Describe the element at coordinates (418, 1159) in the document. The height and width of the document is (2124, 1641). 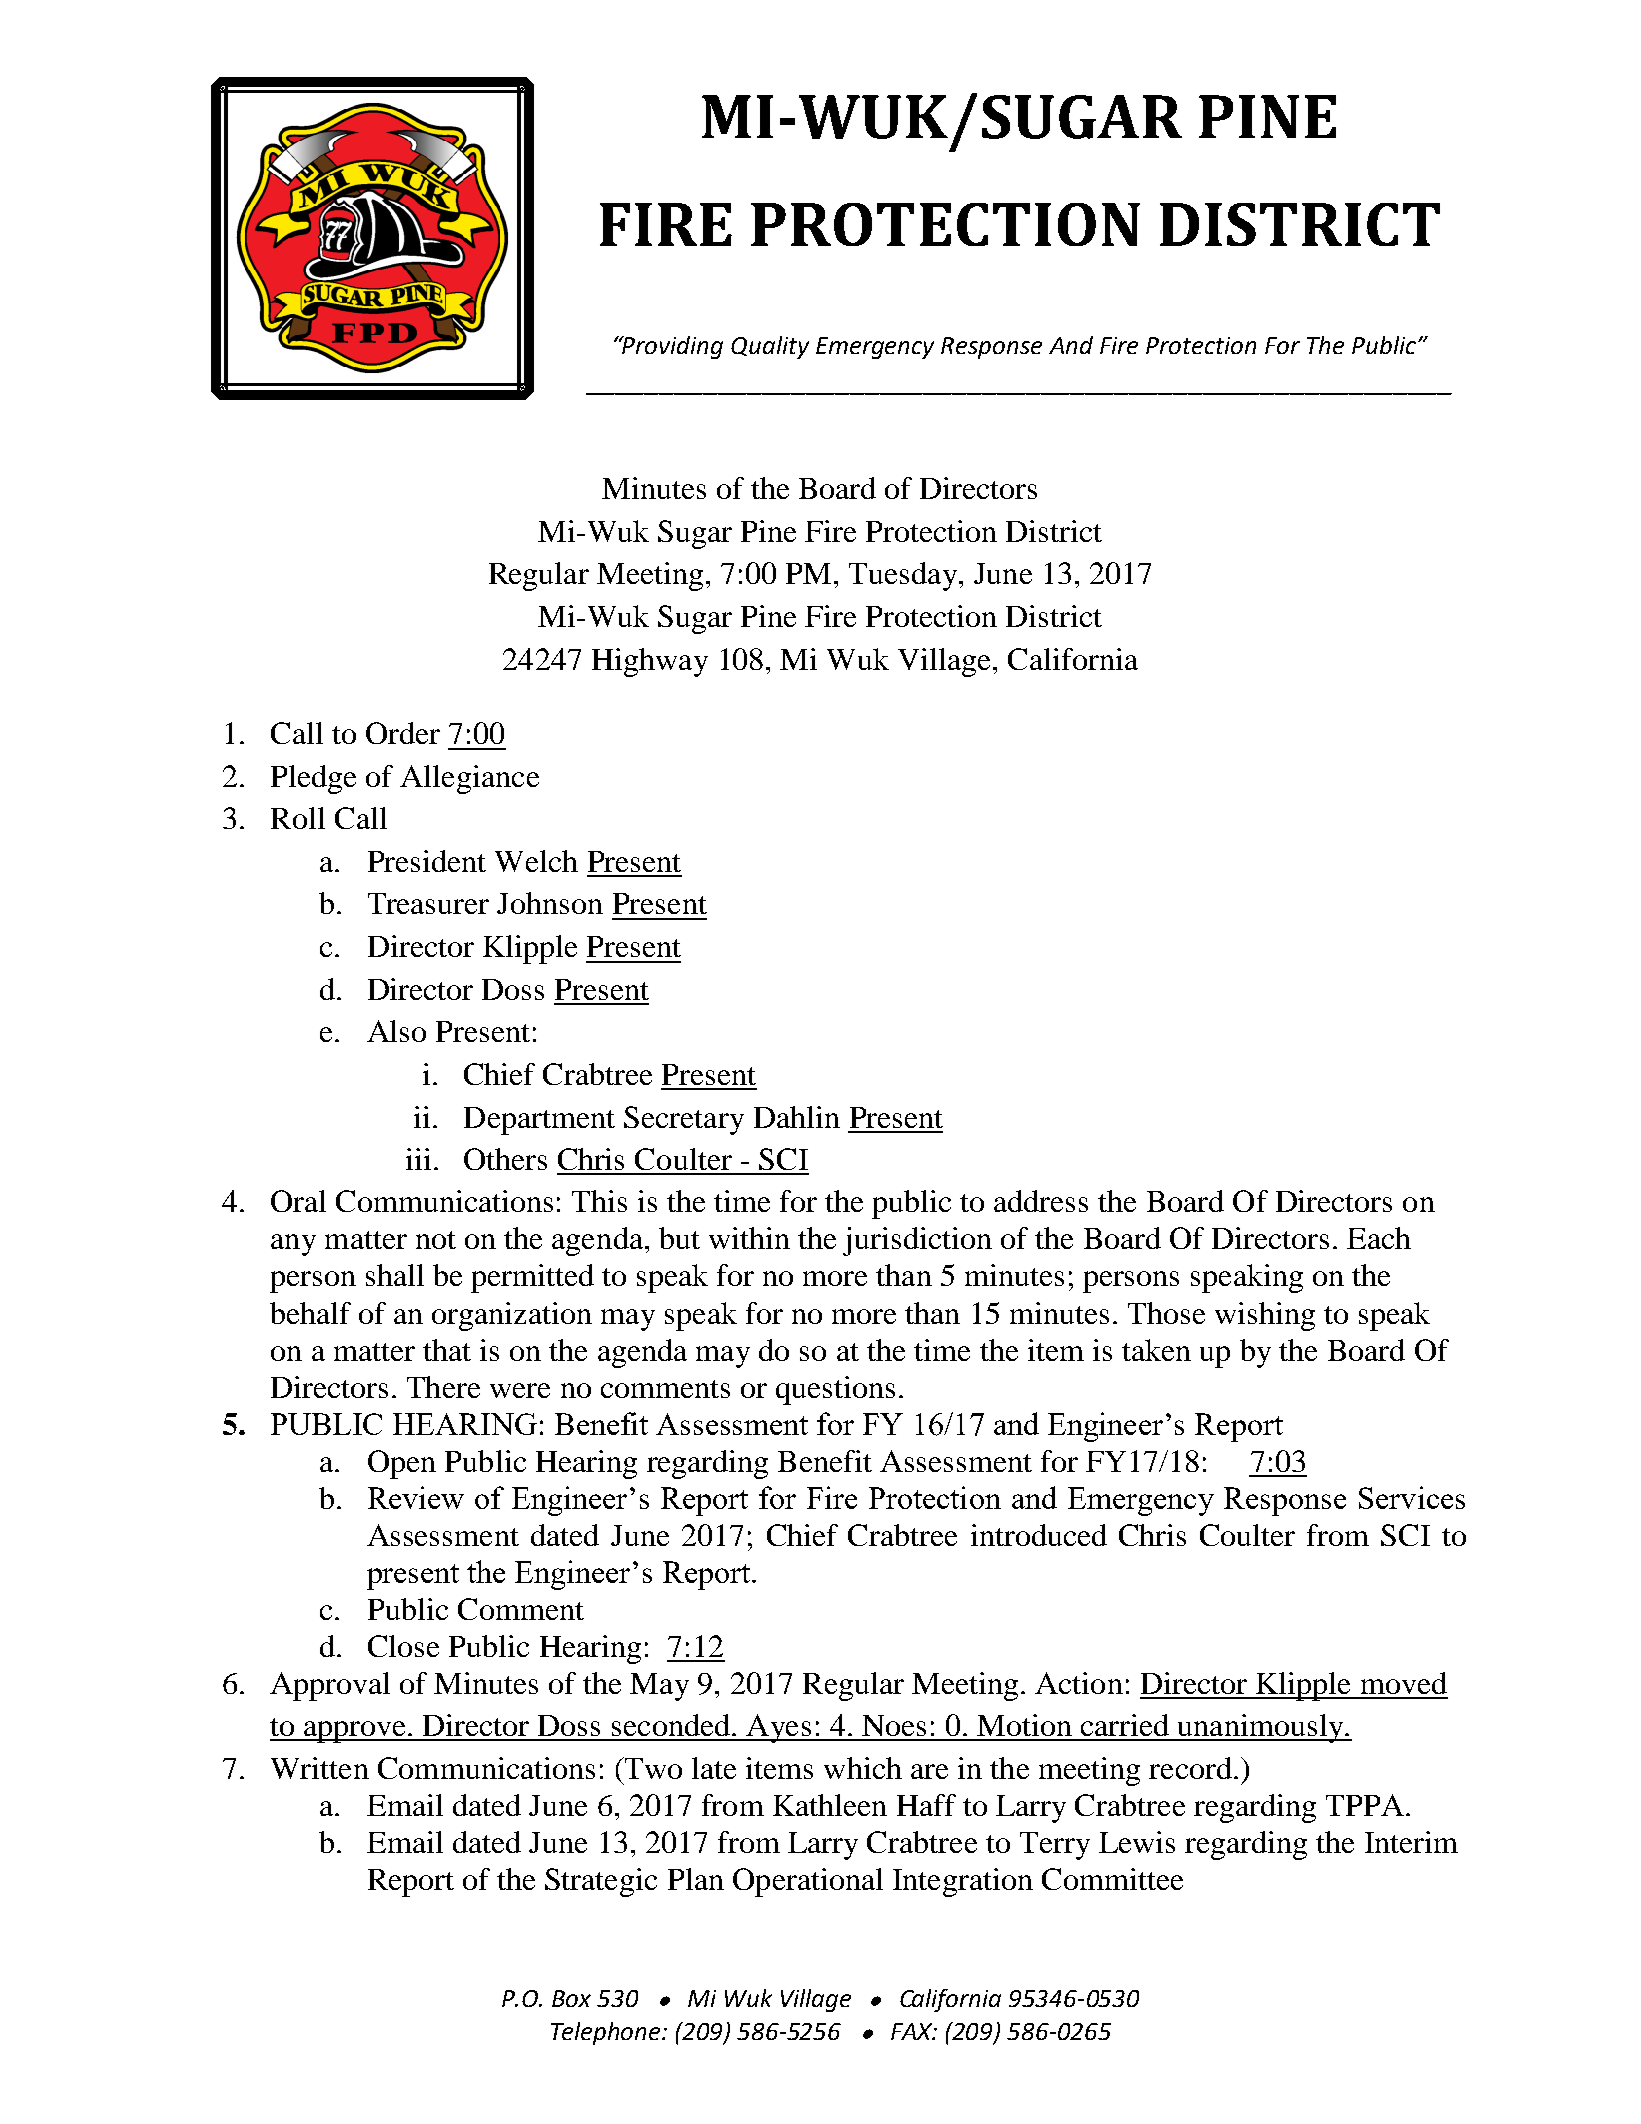
I see `iii` at that location.
